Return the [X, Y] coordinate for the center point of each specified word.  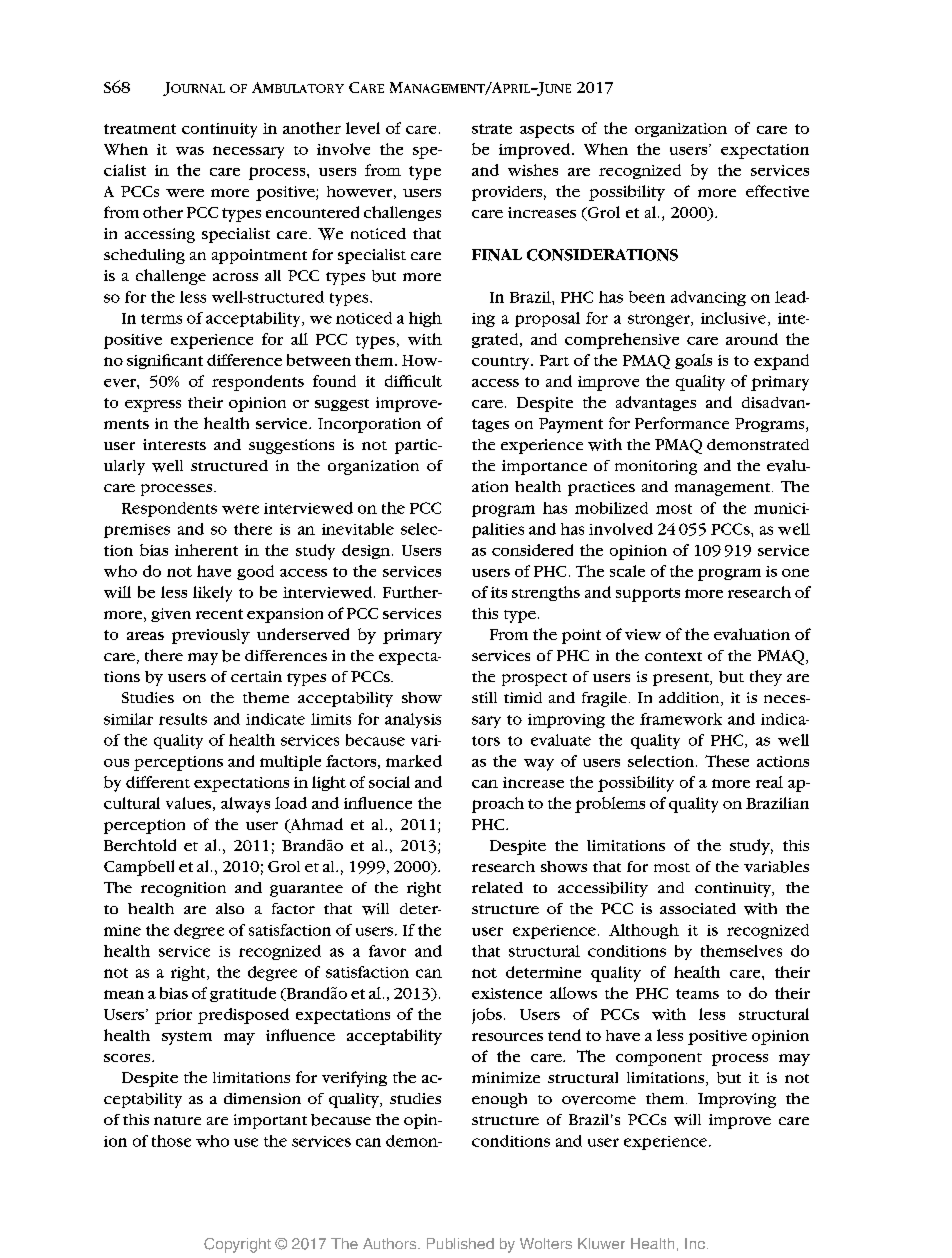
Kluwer [601, 1243]
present [682, 679]
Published [460, 1243]
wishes [533, 170]
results [183, 719]
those [171, 1141]
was [190, 151]
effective [777, 191]
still [484, 697]
